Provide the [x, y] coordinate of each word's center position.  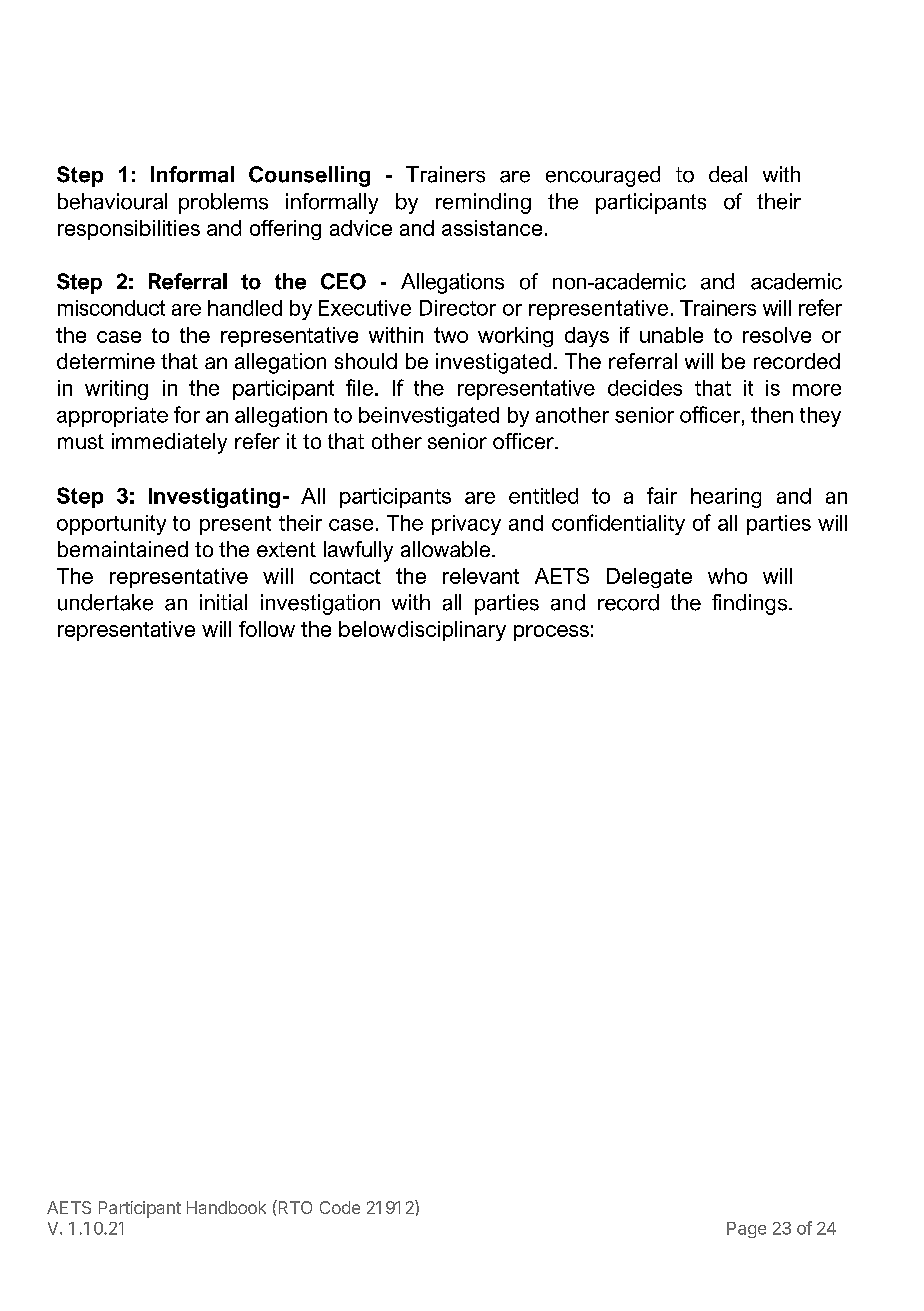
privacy [466, 525]
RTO [294, 1207]
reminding [483, 203]
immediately [169, 443]
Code [340, 1207]
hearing [726, 498]
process [551, 633]
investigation [320, 604]
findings [749, 604]
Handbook [226, 1207]
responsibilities [129, 230]
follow [267, 629]
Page [746, 1230]
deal [728, 174]
